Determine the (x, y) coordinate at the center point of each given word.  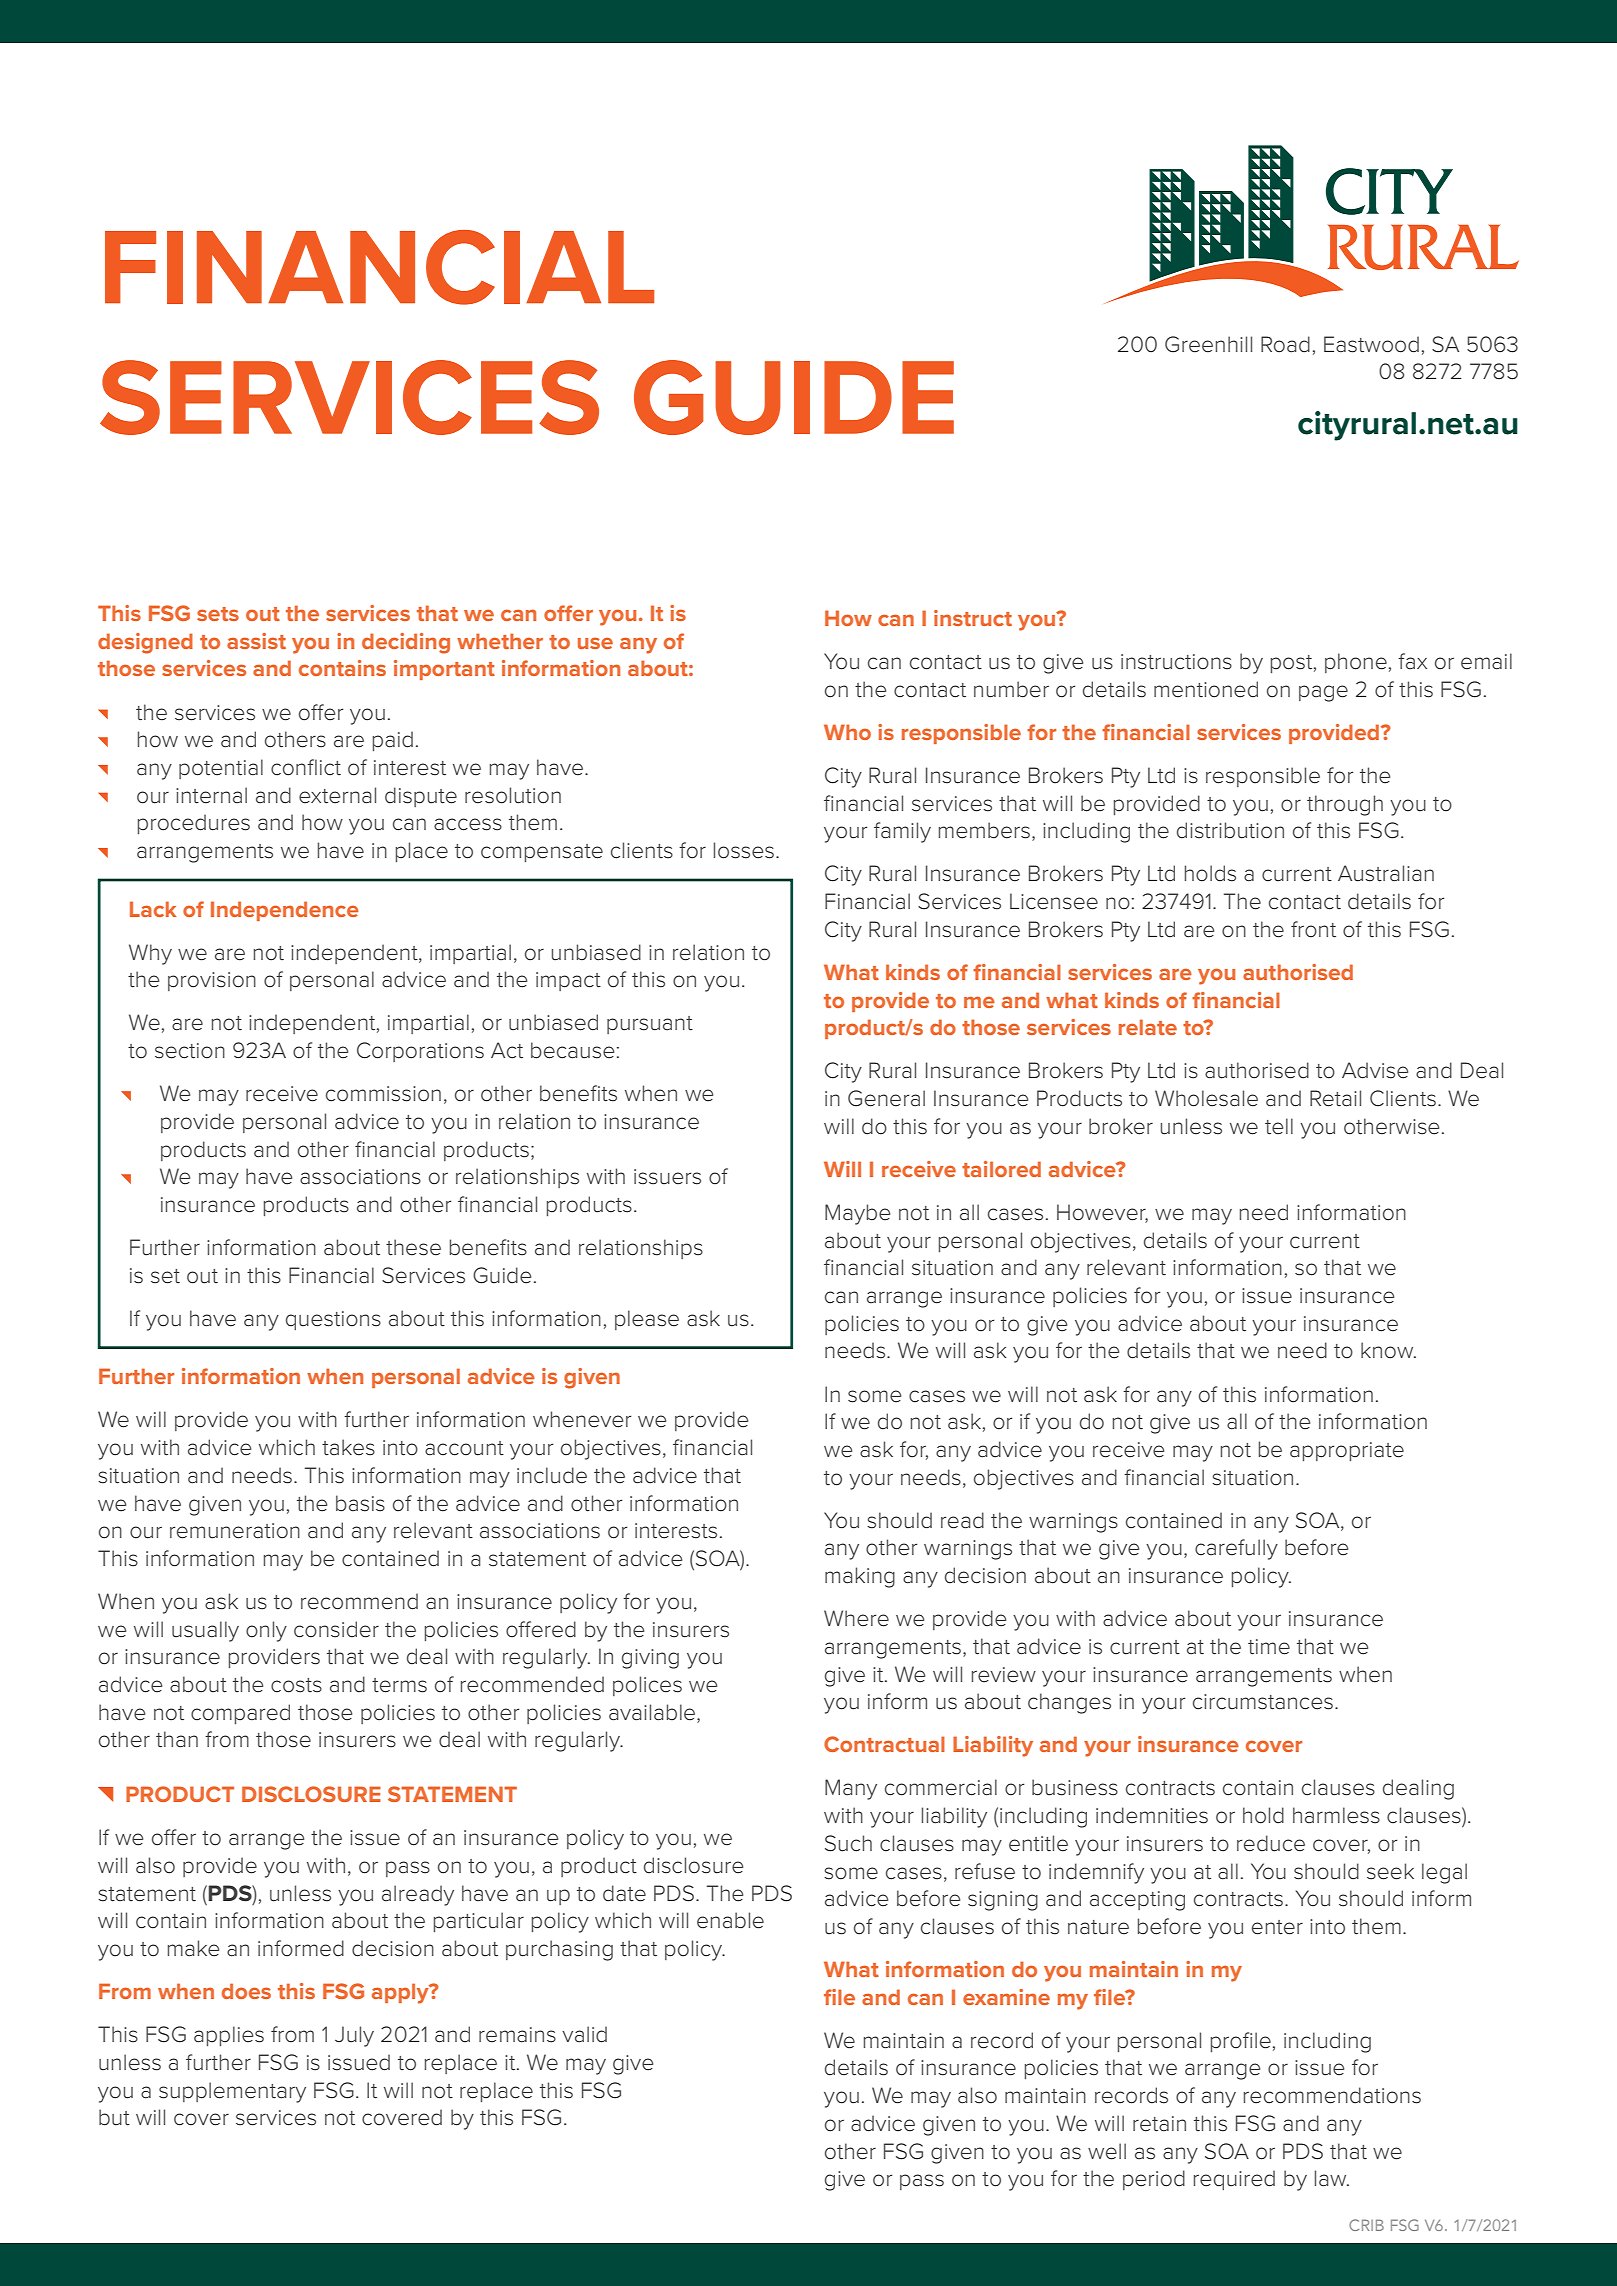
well (1107, 2151)
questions (333, 1320)
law (1332, 2178)
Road (1285, 344)
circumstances (1263, 1702)
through (1345, 805)
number (1011, 689)
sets (218, 614)
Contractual (884, 1744)
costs (296, 1685)
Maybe (857, 1214)
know (1388, 1350)
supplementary (232, 2092)
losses (744, 850)
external (337, 795)
